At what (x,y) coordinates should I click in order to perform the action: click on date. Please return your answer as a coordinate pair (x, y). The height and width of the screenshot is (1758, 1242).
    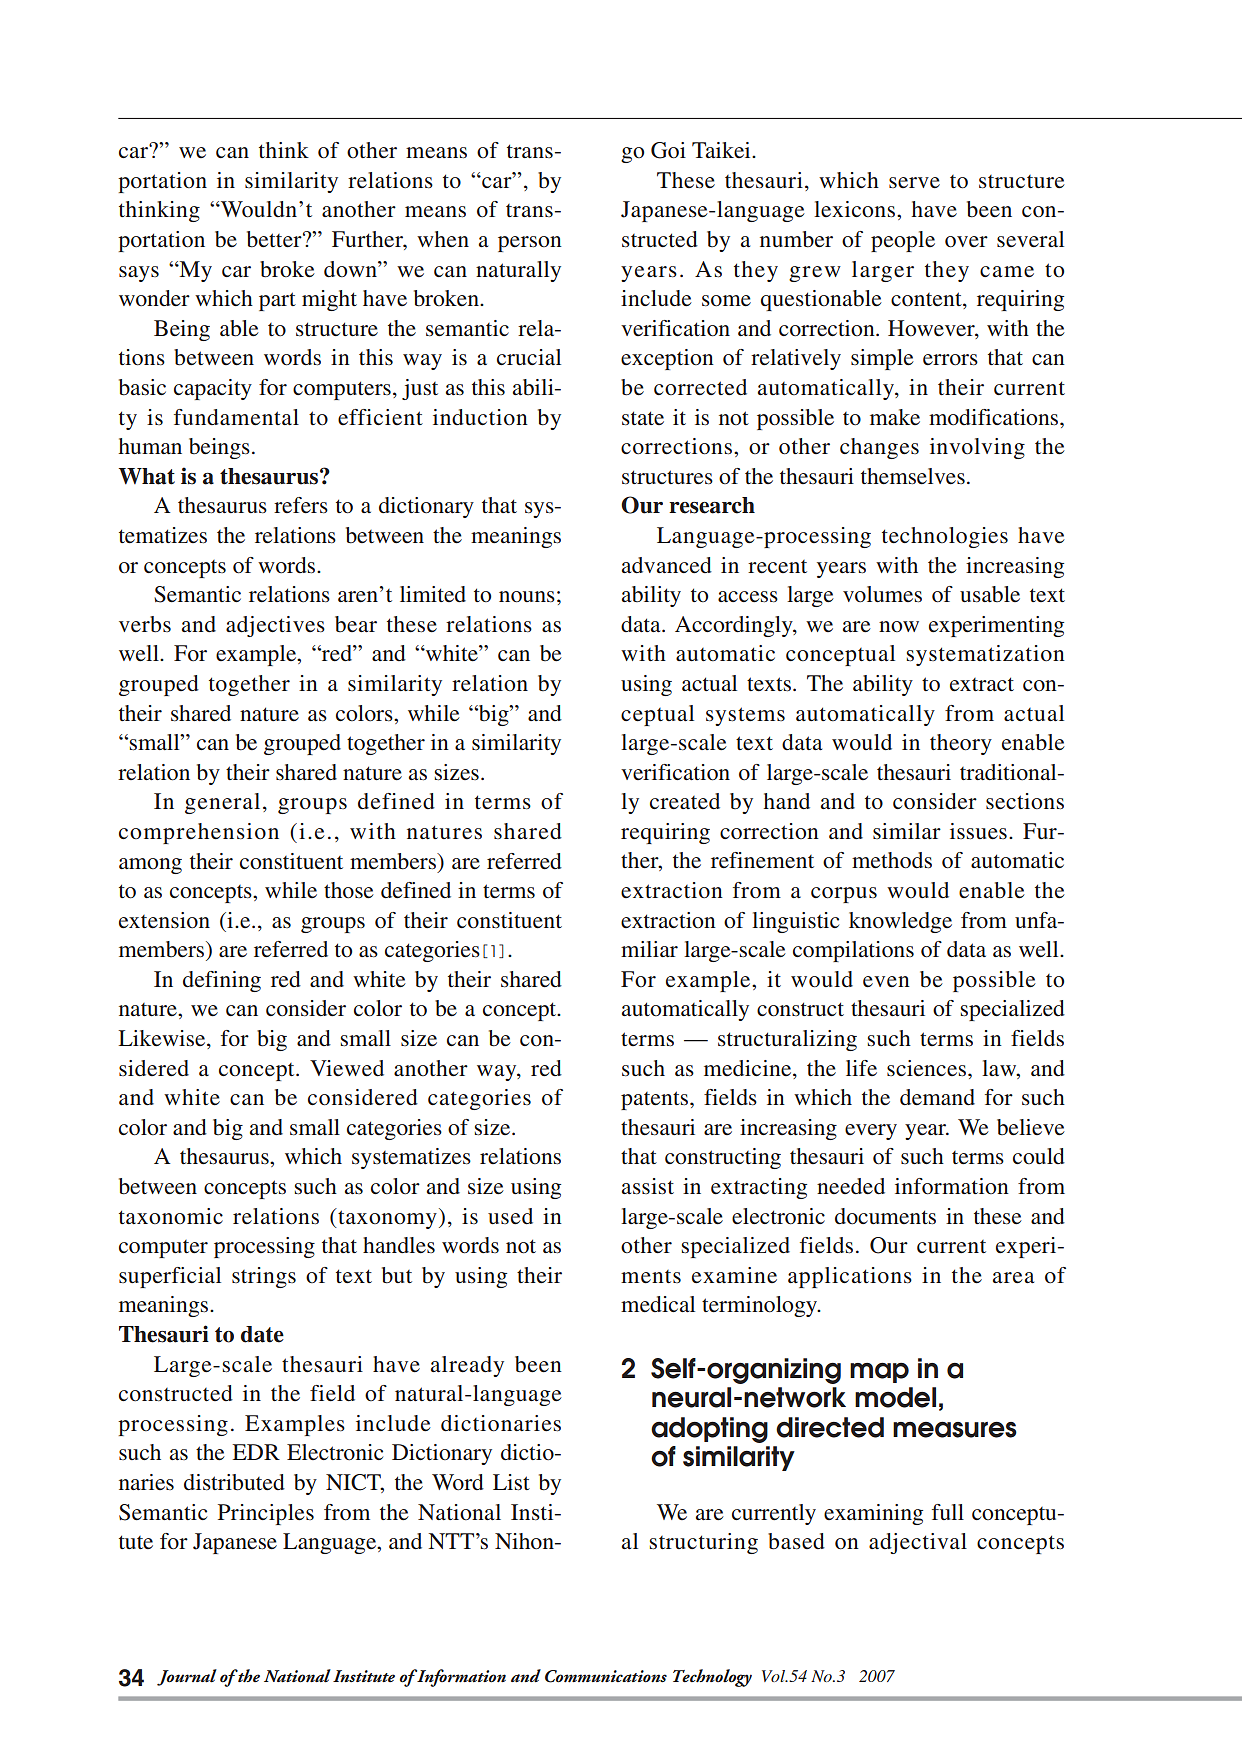
    Looking at the image, I should click on (262, 1334).
